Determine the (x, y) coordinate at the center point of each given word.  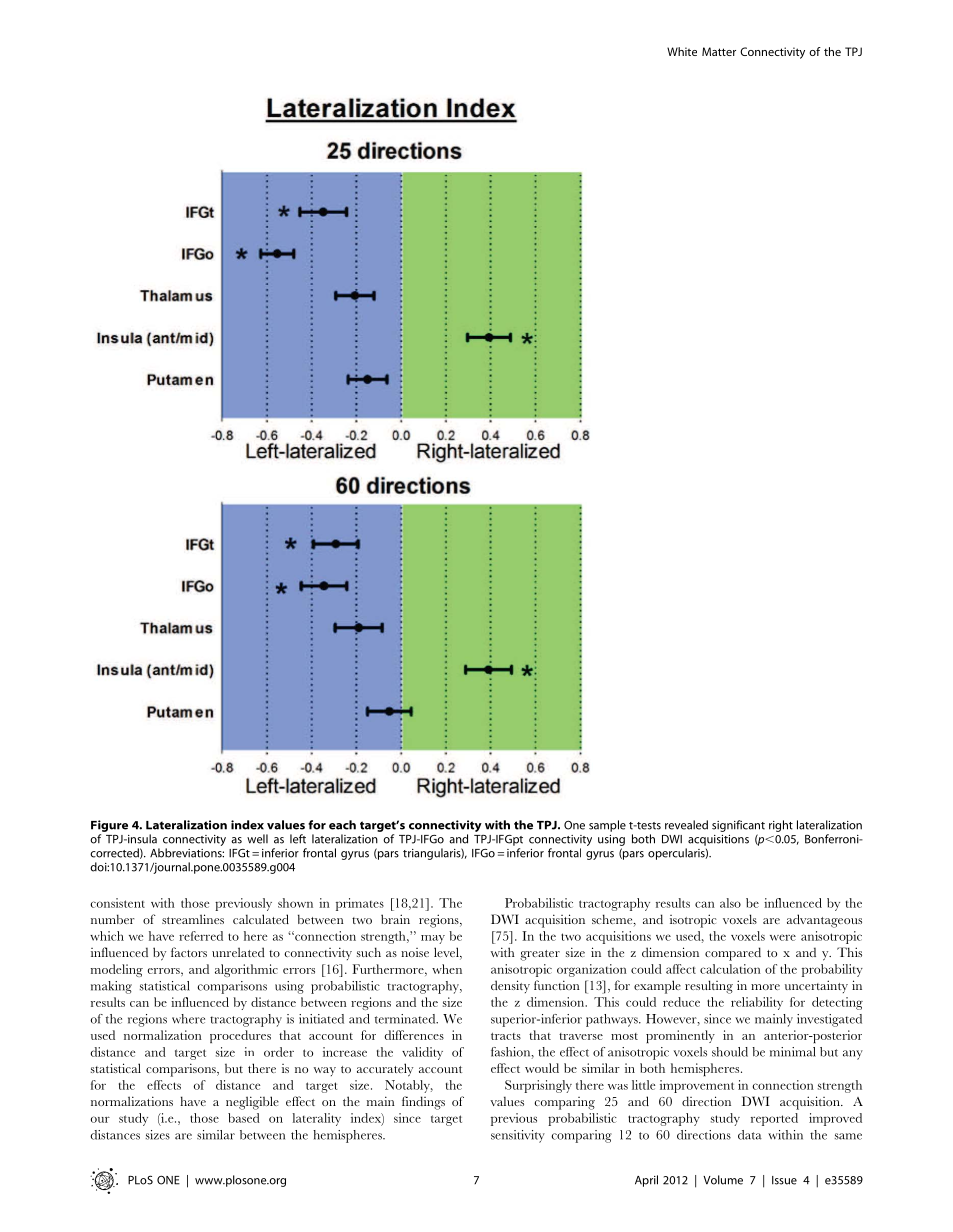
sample (607, 826)
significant (738, 826)
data (750, 1135)
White (682, 51)
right (781, 826)
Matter (719, 51)
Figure (109, 826)
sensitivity (518, 1136)
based (244, 1118)
